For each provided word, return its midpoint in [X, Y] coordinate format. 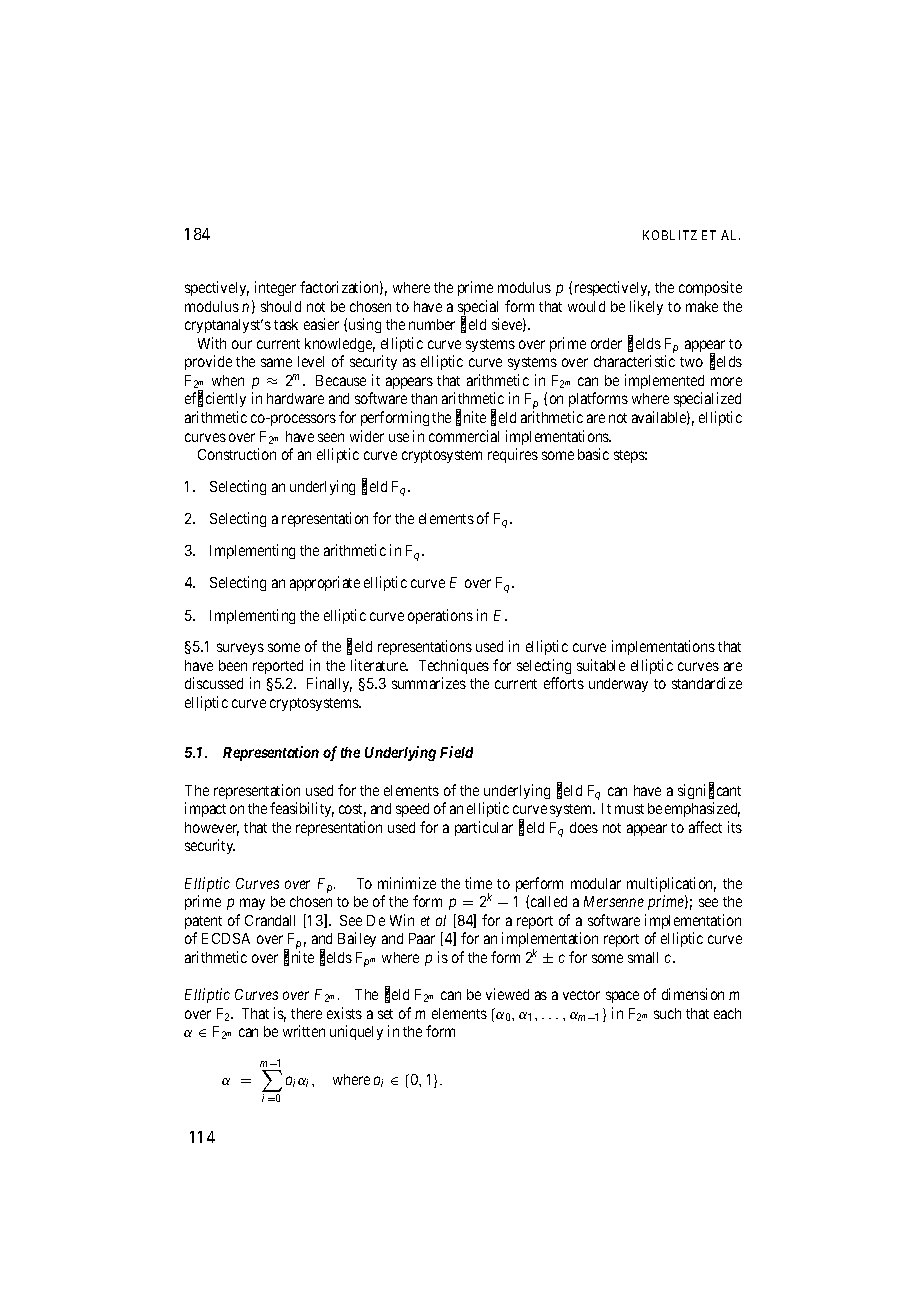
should [281, 306]
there [306, 1013]
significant [709, 791]
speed [412, 810]
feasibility [302, 809]
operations [440, 616]
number [432, 324]
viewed [507, 994]
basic [593, 454]
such [667, 1013]
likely [646, 307]
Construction [237, 454]
